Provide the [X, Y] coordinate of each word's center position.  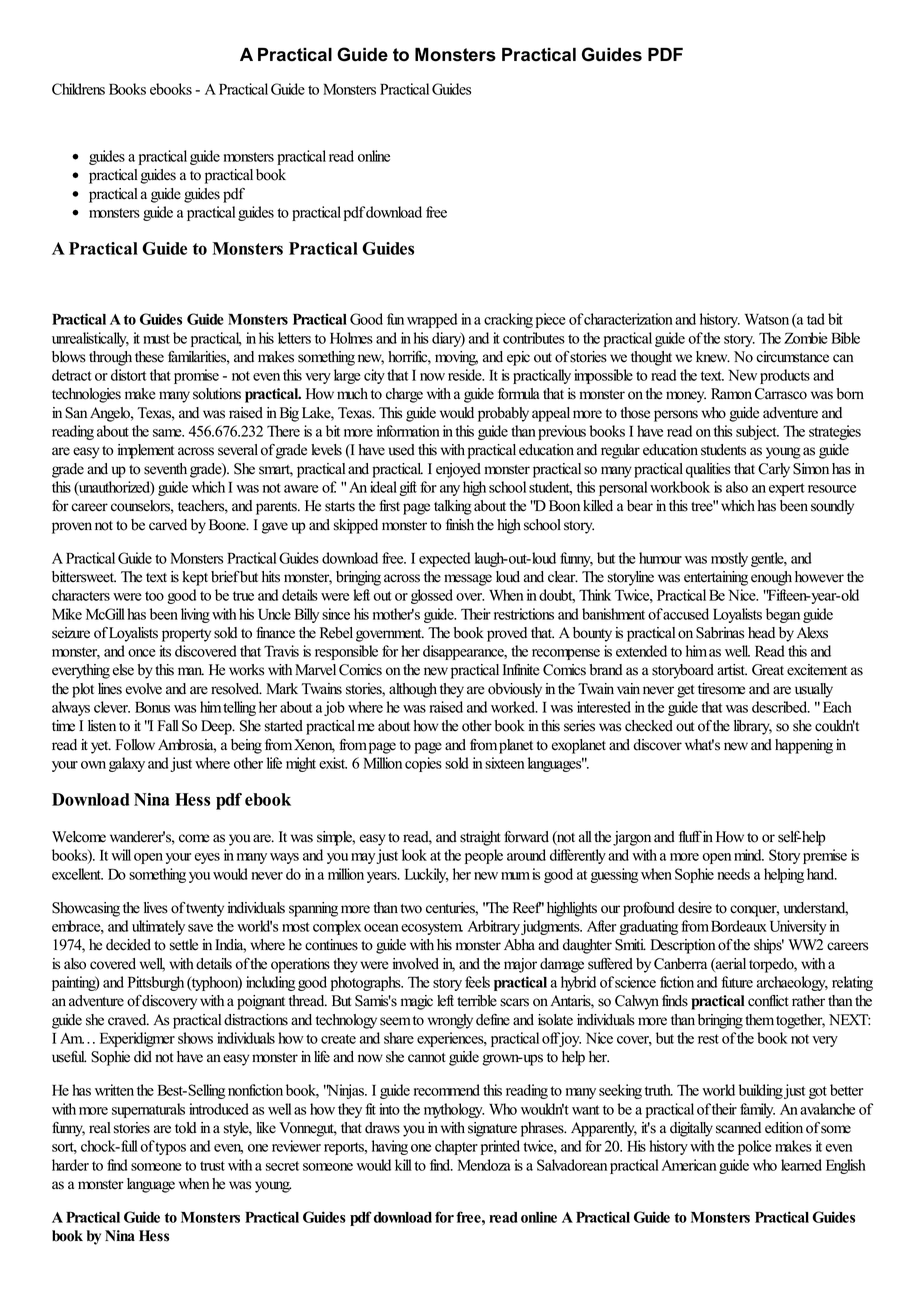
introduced [219, 1109]
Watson [767, 319]
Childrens [78, 89]
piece [551, 320]
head [761, 633]
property [186, 635]
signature [492, 1129]
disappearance [464, 652]
